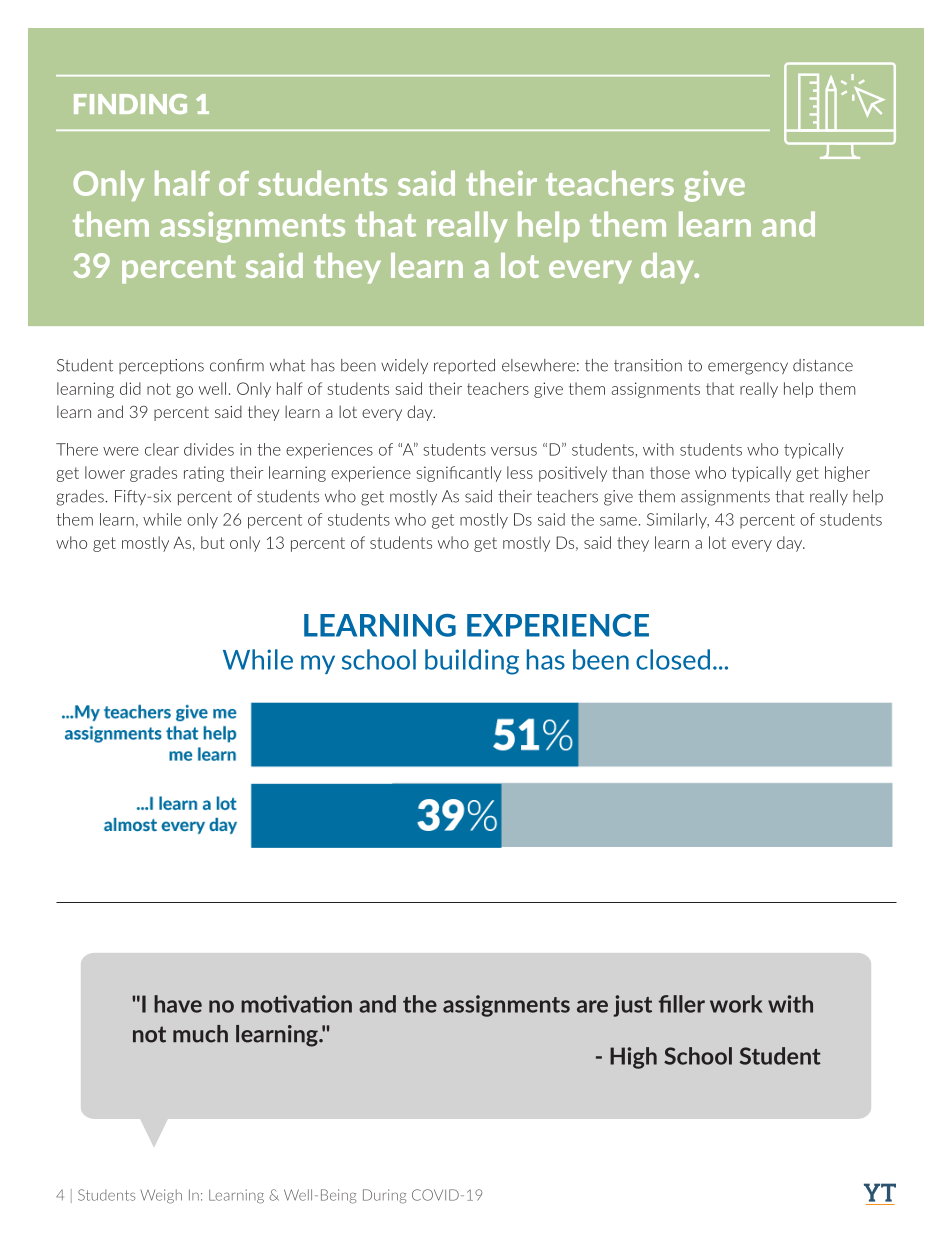 The image size is (952, 1233). What do you see at coordinates (161, 1196) in the screenshot?
I see `Weigh` at bounding box center [161, 1196].
